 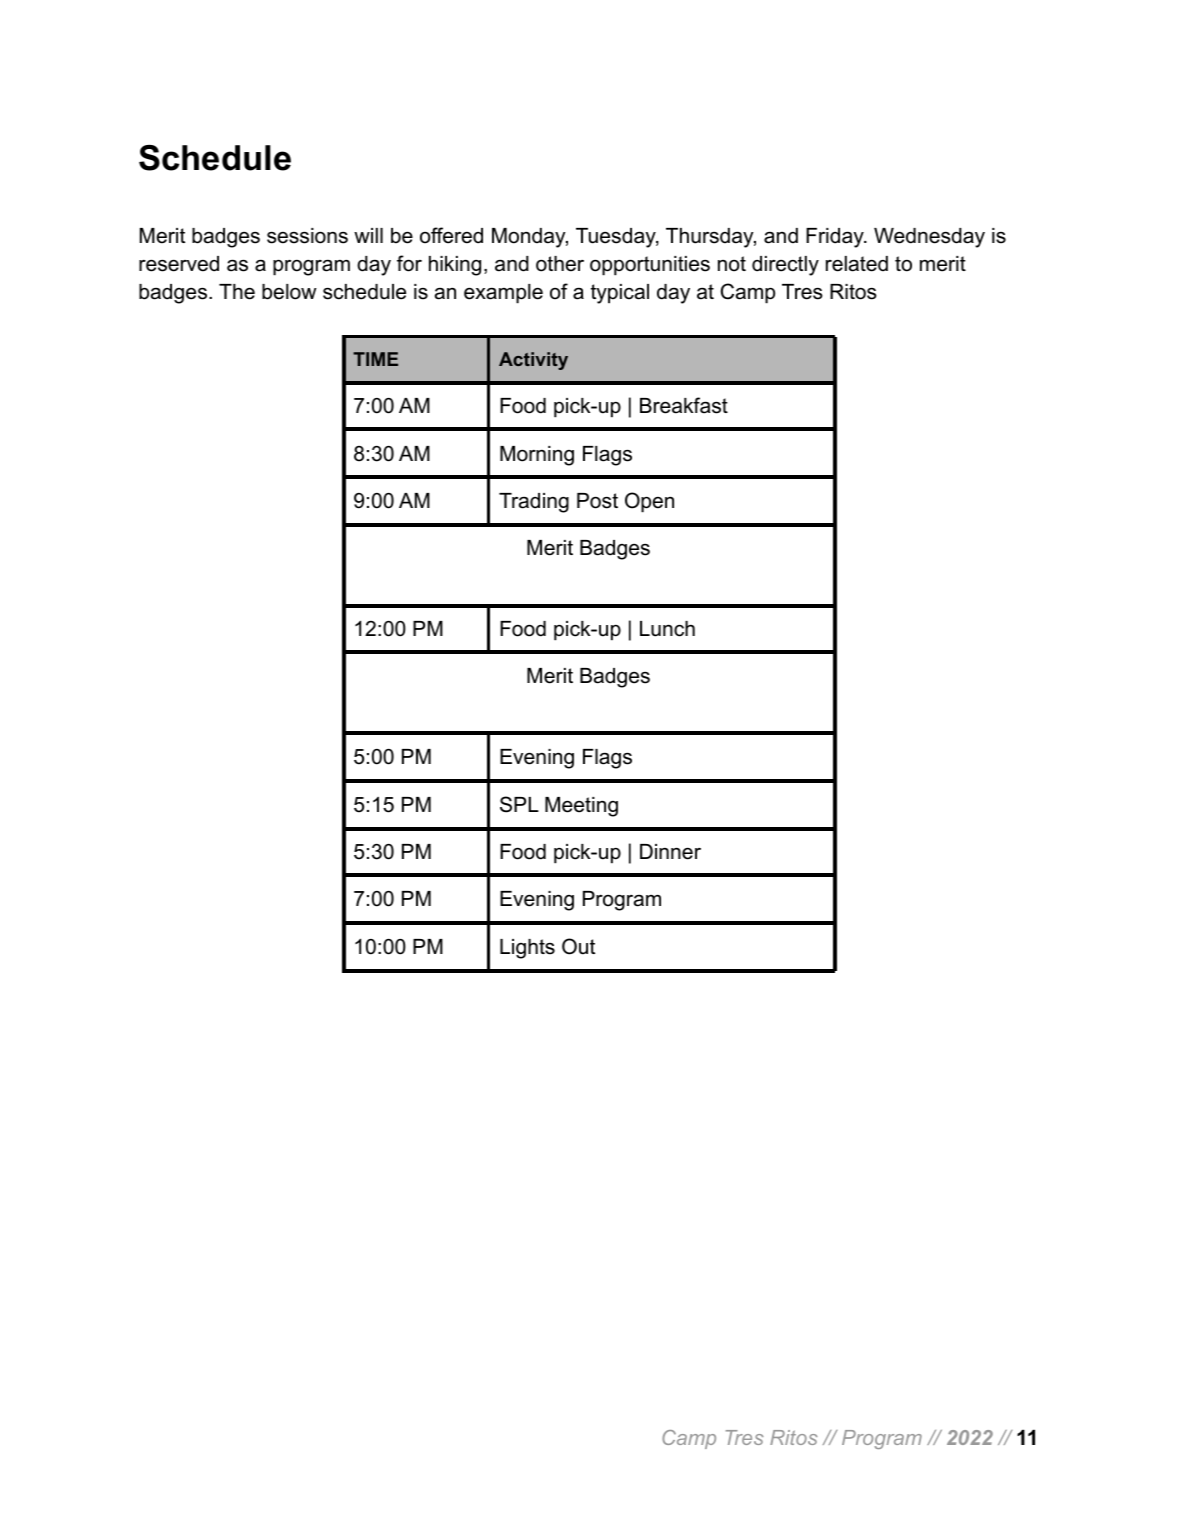 What do you see at coordinates (375, 359) in the document?
I see `TIME` at bounding box center [375, 359].
